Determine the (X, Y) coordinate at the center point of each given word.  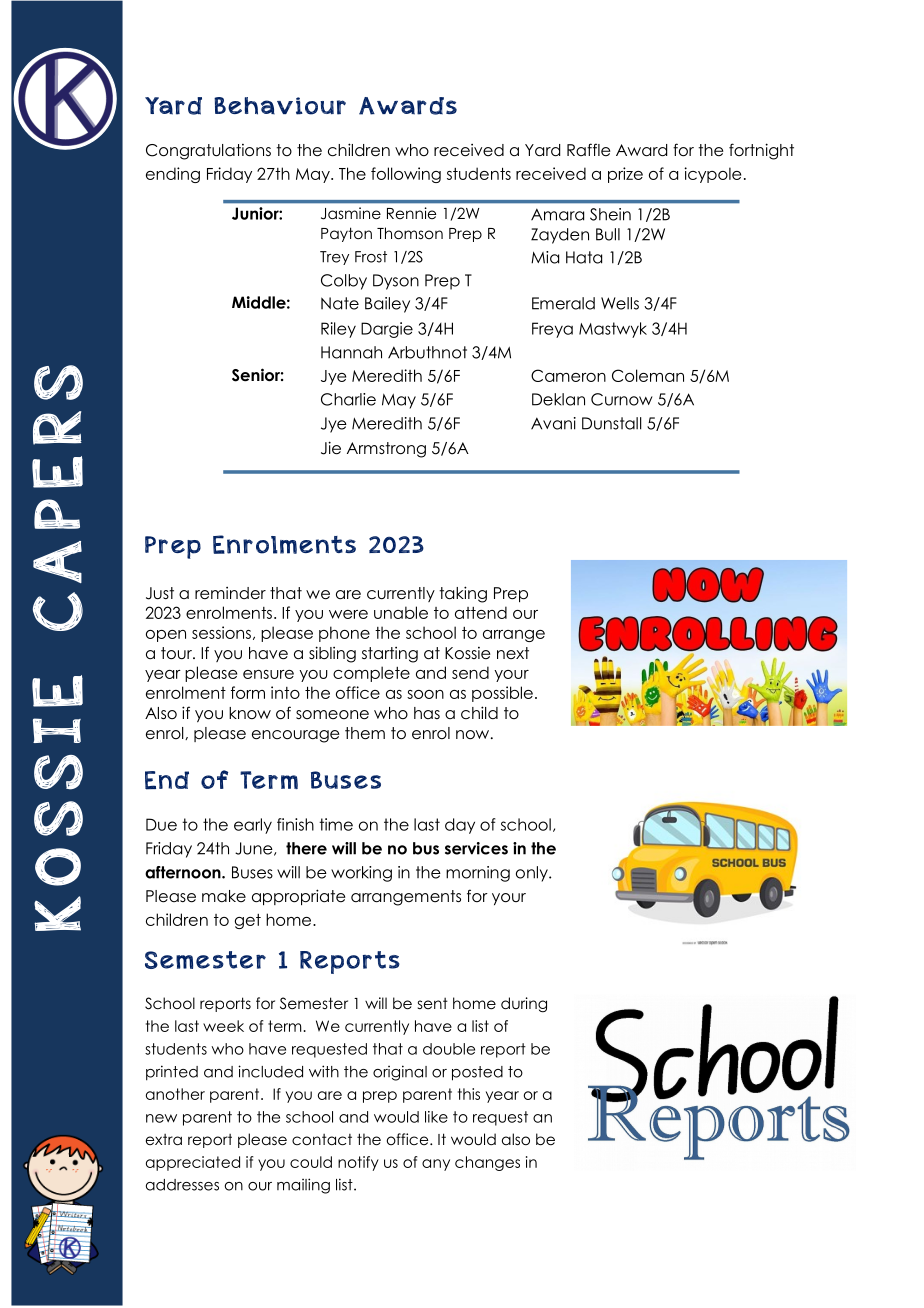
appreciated (193, 1163)
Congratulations (208, 152)
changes (487, 1163)
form (248, 692)
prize (625, 175)
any (436, 1165)
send (470, 672)
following (406, 175)
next (513, 653)
